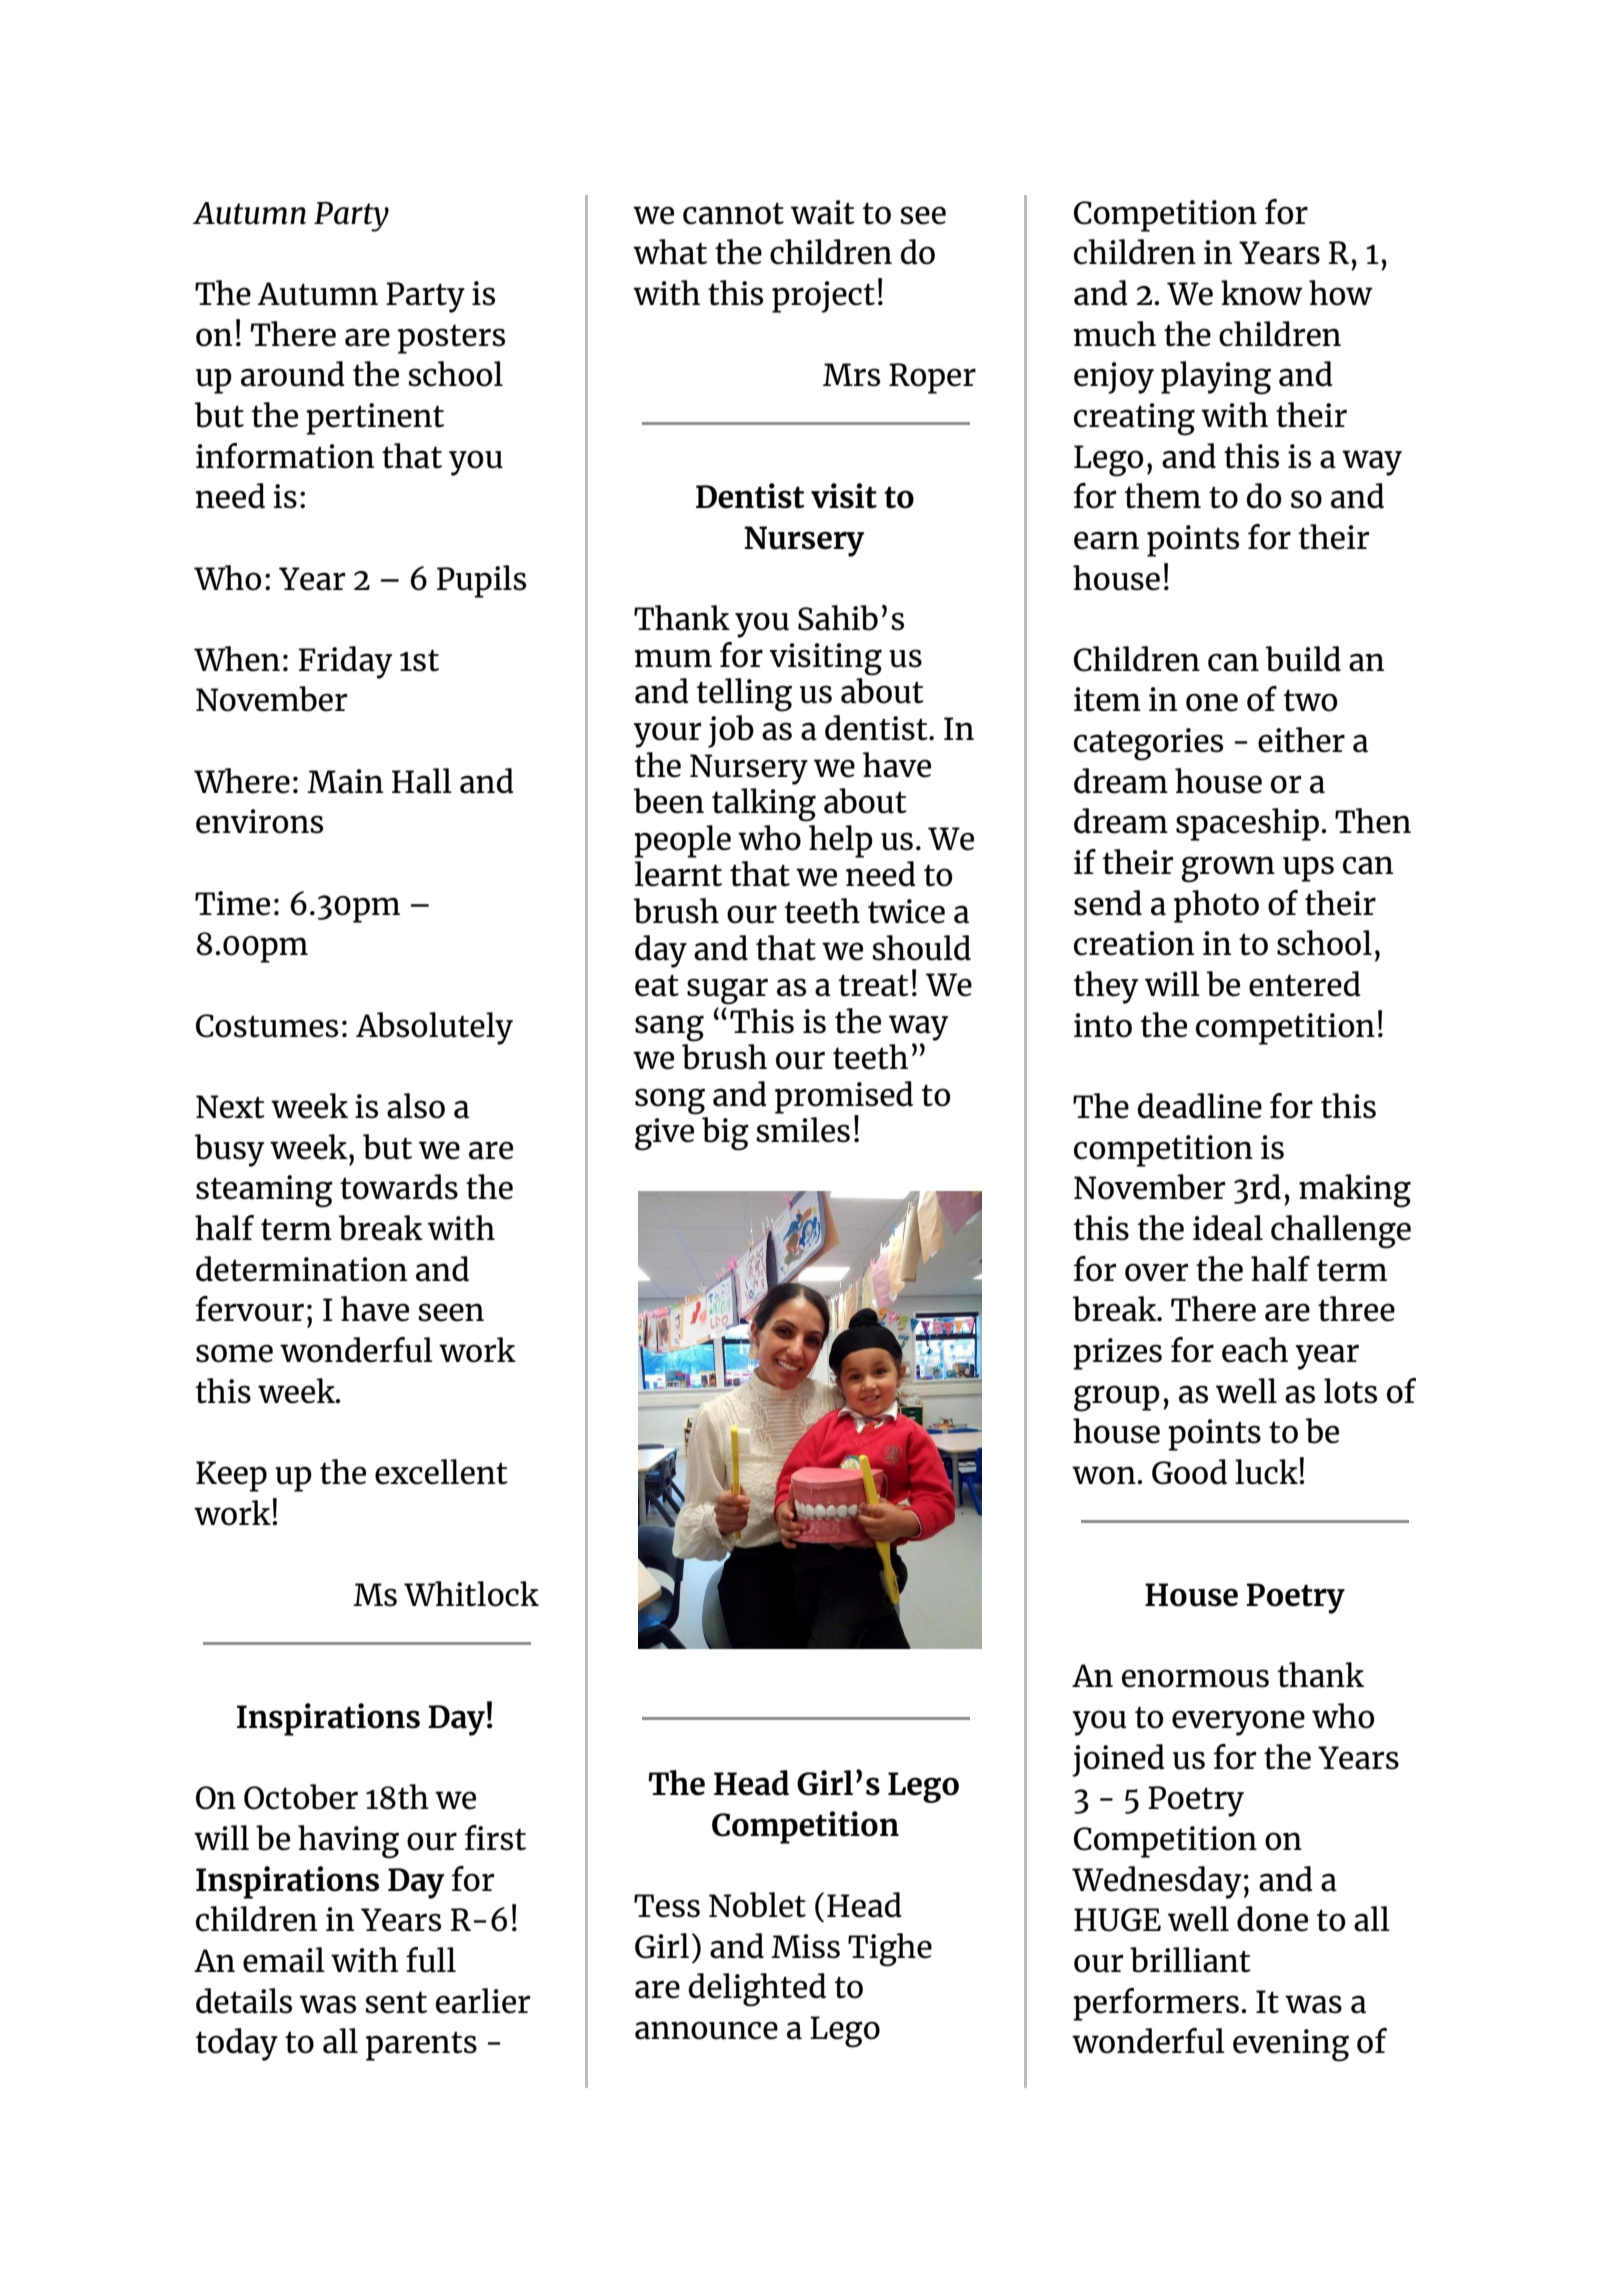  Describe the element at coordinates (1117, 1398) in the image. I see `group` at that location.
